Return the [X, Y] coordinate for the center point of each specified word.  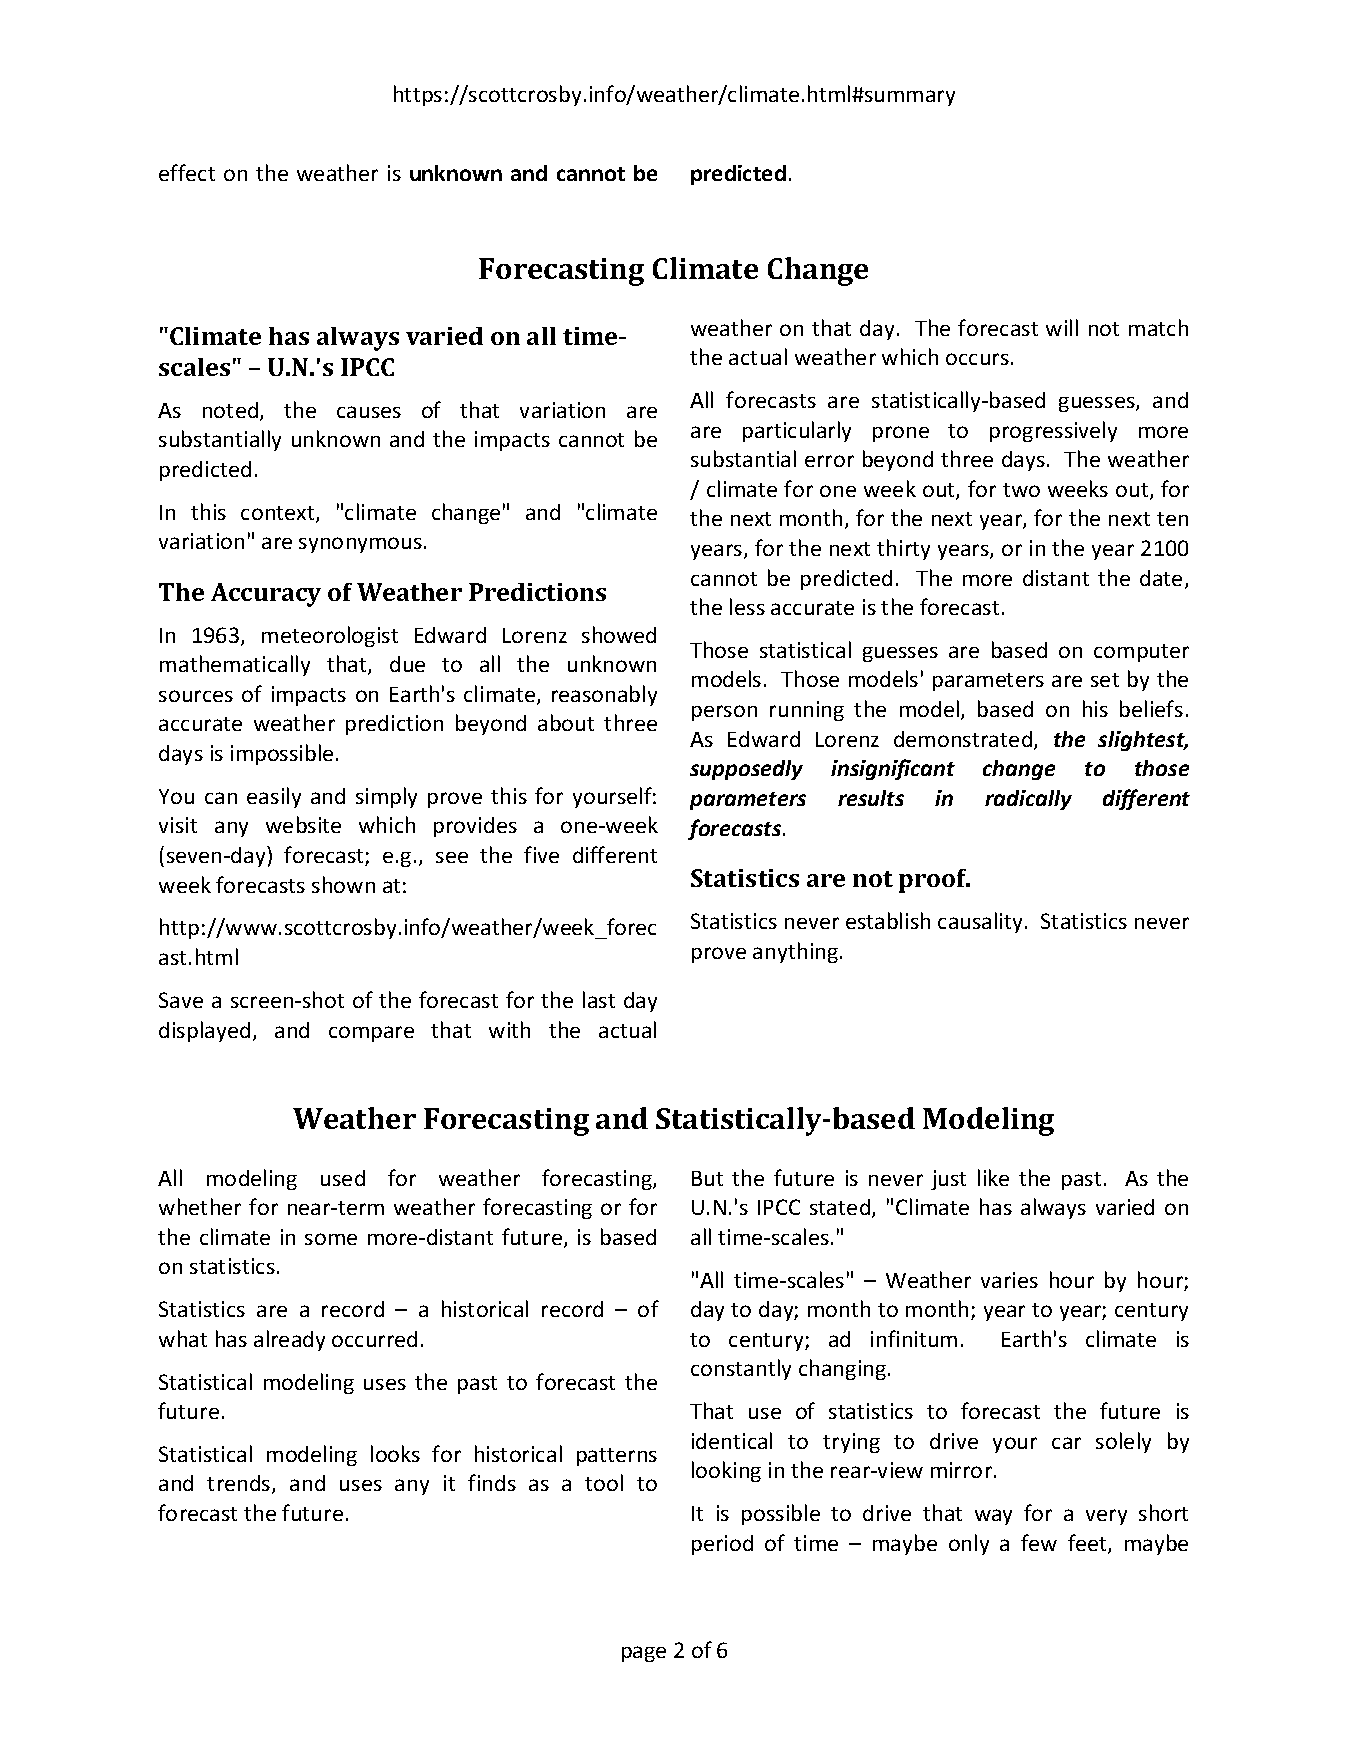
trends [240, 1484]
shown [343, 884]
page [644, 1654]
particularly [797, 431]
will [1062, 327]
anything [795, 952]
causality [982, 922]
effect [187, 172]
